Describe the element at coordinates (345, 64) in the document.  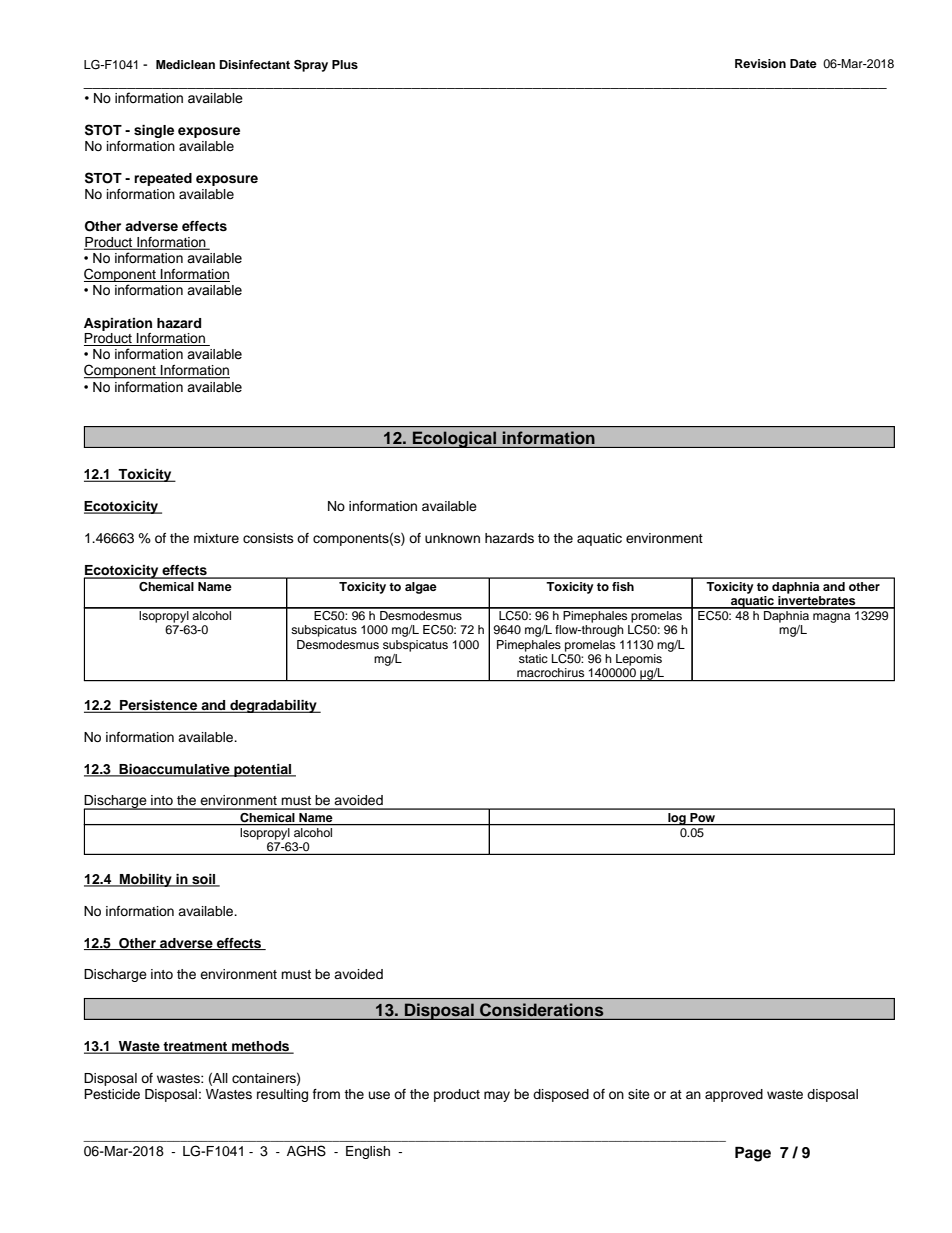
I see `Plus` at that location.
